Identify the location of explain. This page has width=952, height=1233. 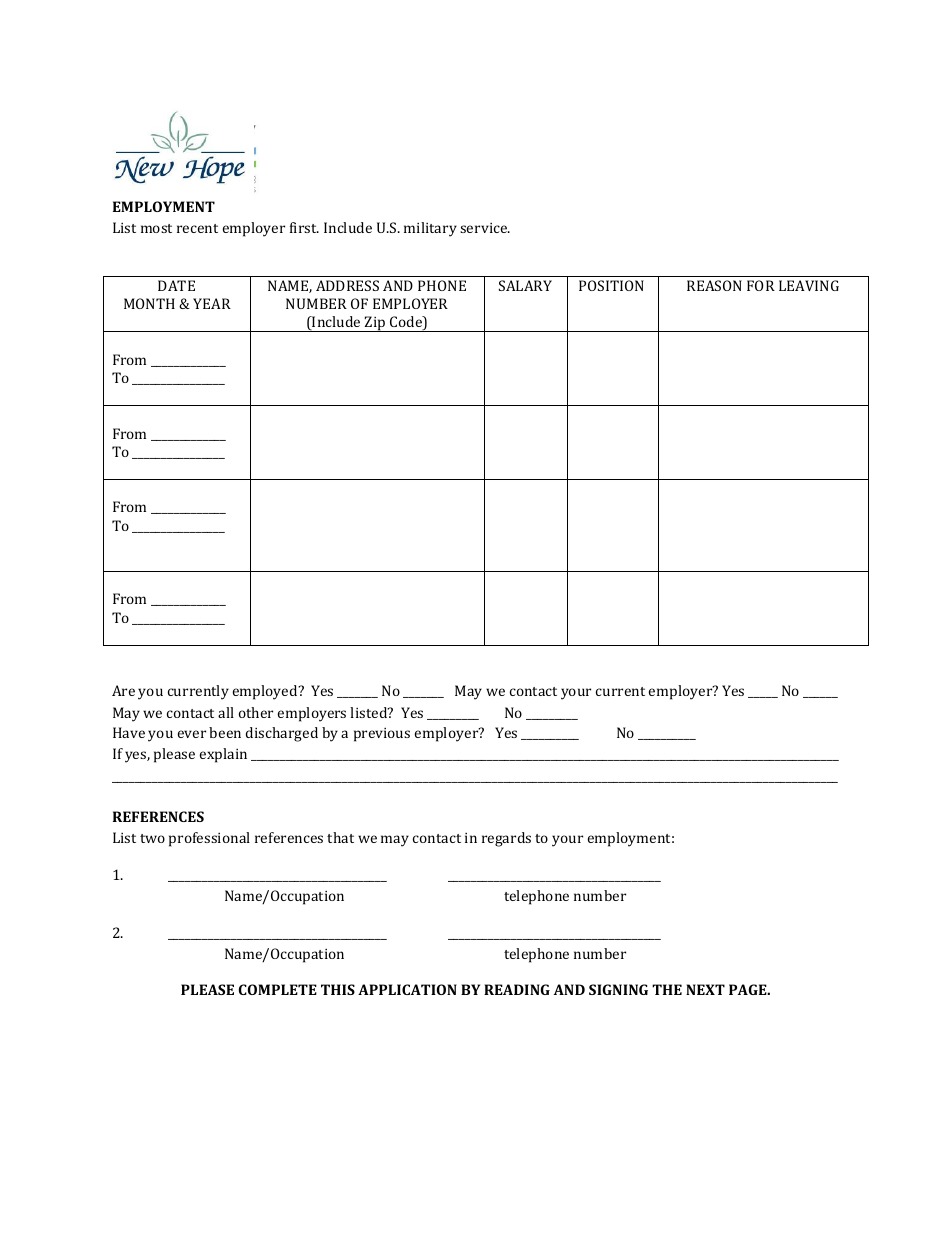
(223, 755).
